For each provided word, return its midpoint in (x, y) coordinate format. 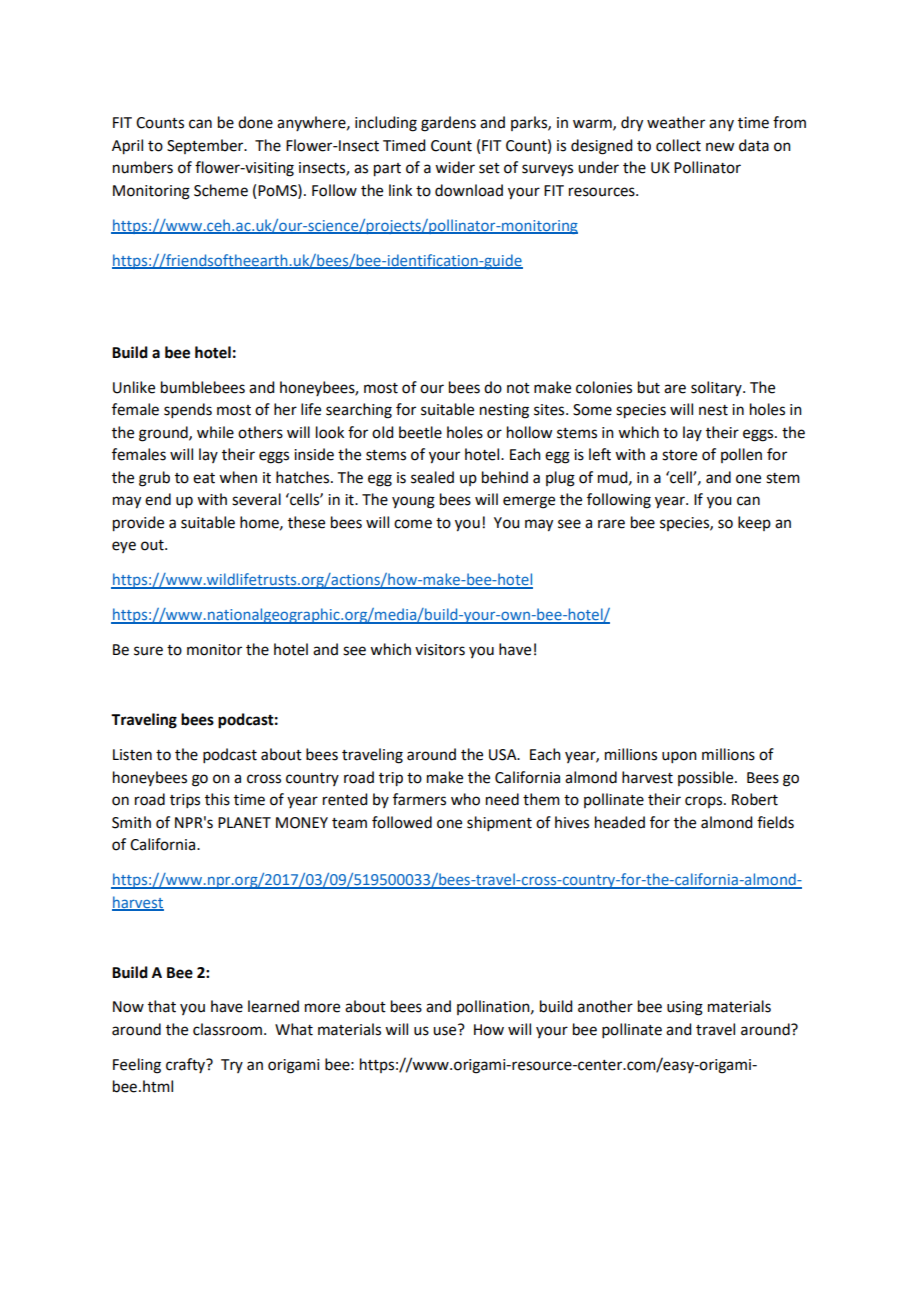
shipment (499, 823)
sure (148, 651)
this (217, 799)
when (238, 477)
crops (705, 802)
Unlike (134, 387)
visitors (440, 650)
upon (679, 757)
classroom (227, 1029)
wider (455, 167)
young (413, 502)
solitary (717, 388)
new (720, 147)
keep (754, 523)
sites (550, 410)
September (206, 146)
